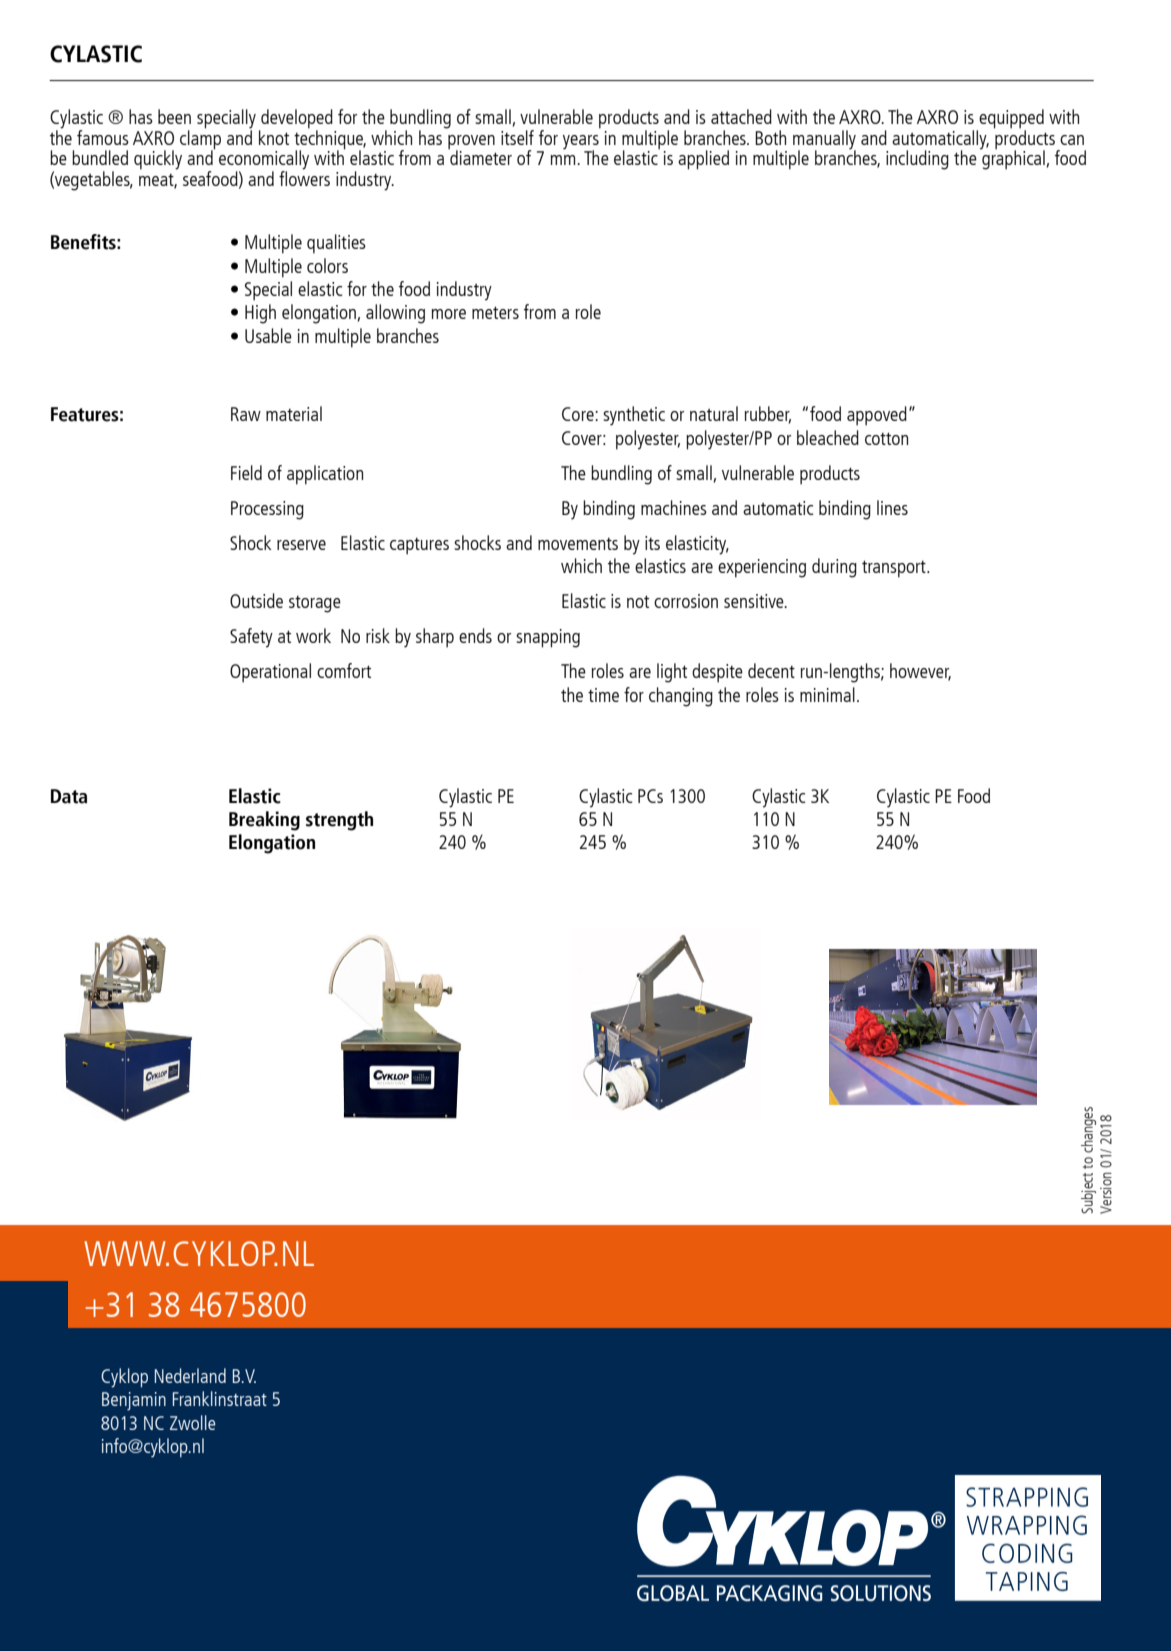 This screenshot has width=1171, height=1651. What do you see at coordinates (578, 544) in the screenshot?
I see `movements` at bounding box center [578, 544].
